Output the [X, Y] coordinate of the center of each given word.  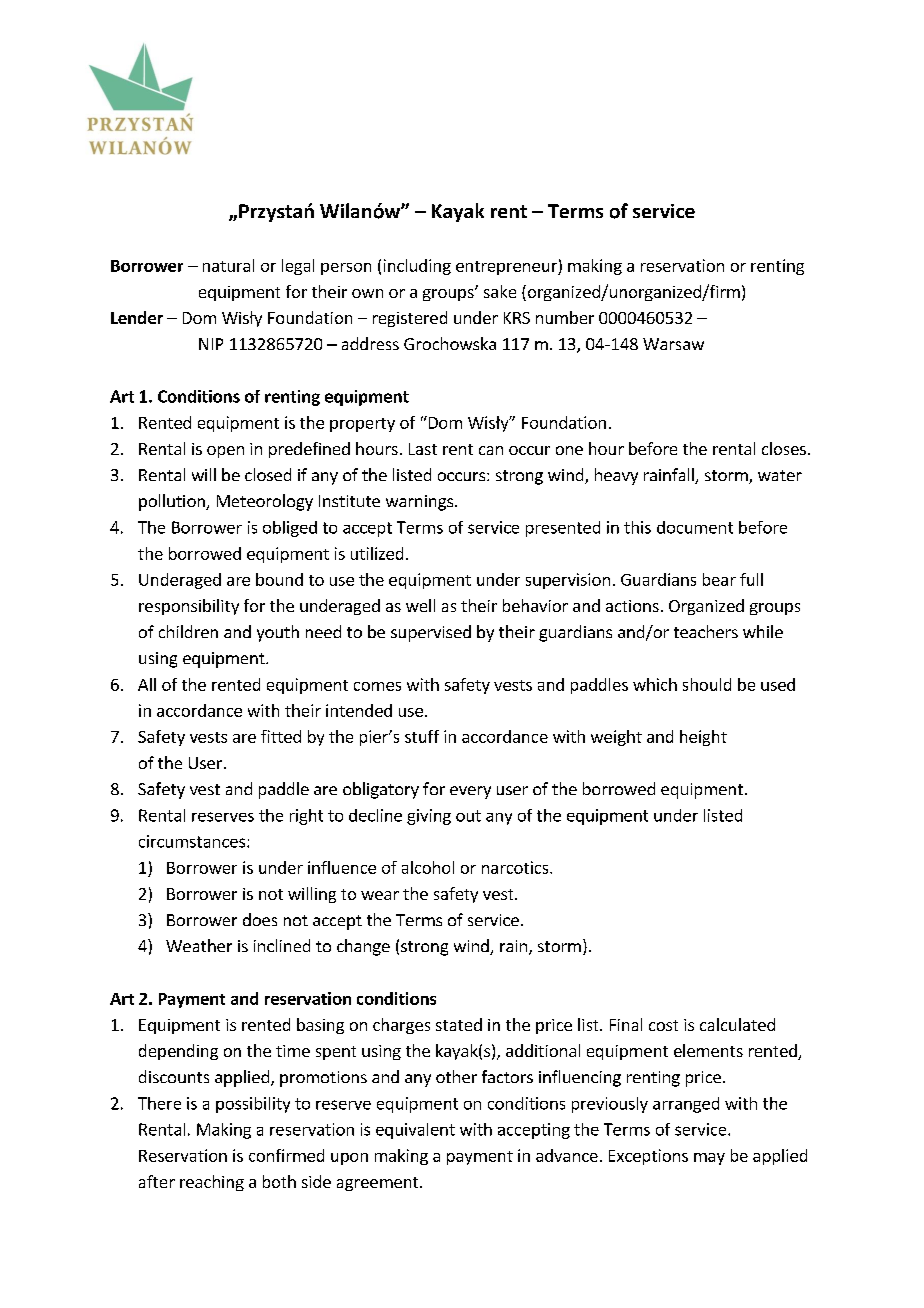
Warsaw [673, 344]
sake [500, 291]
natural [228, 265]
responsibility [189, 607]
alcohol [428, 867]
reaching [212, 1183]
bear [719, 579]
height [703, 738]
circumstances [193, 841]
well [420, 605]
